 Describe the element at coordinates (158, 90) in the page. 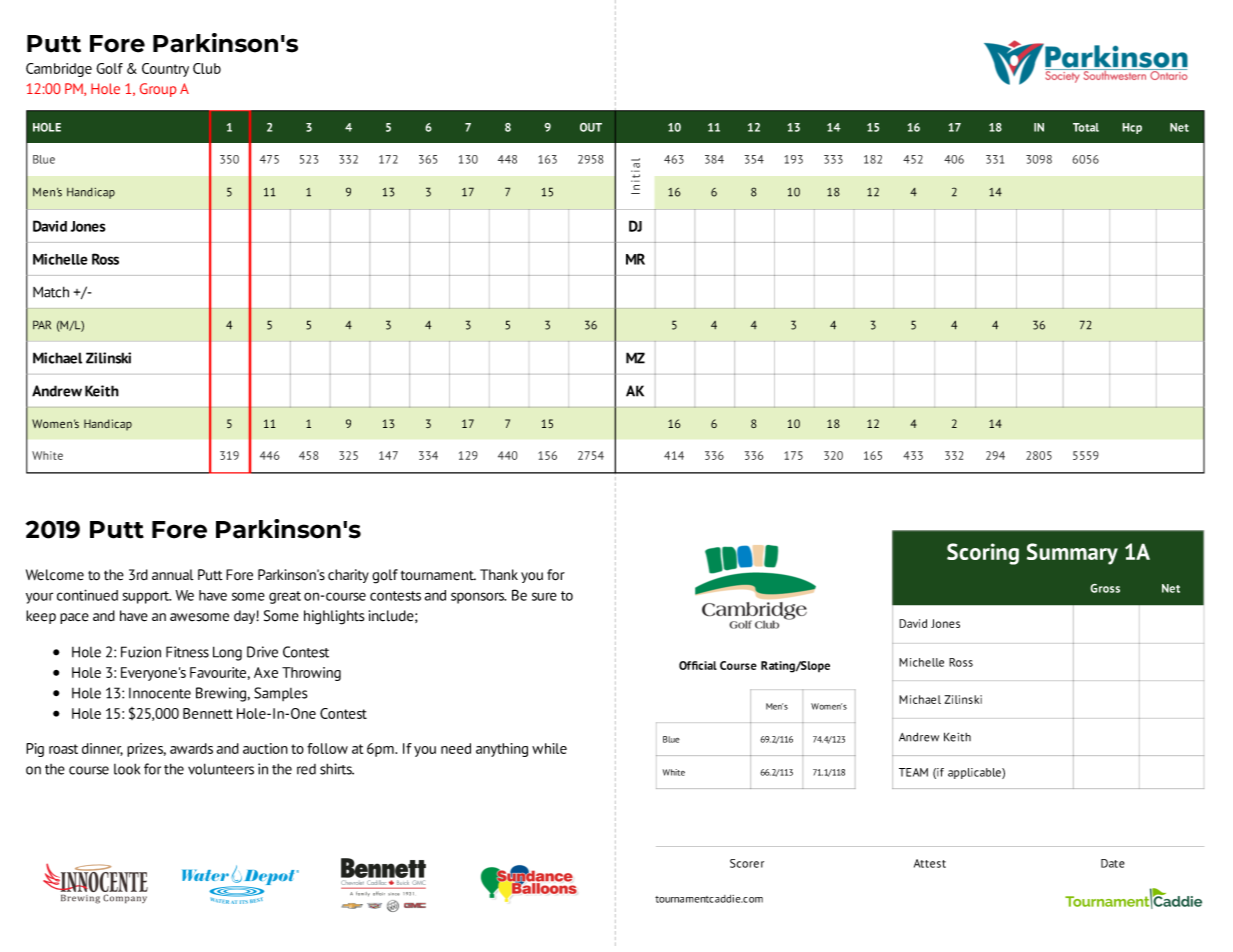

I see `Group` at that location.
